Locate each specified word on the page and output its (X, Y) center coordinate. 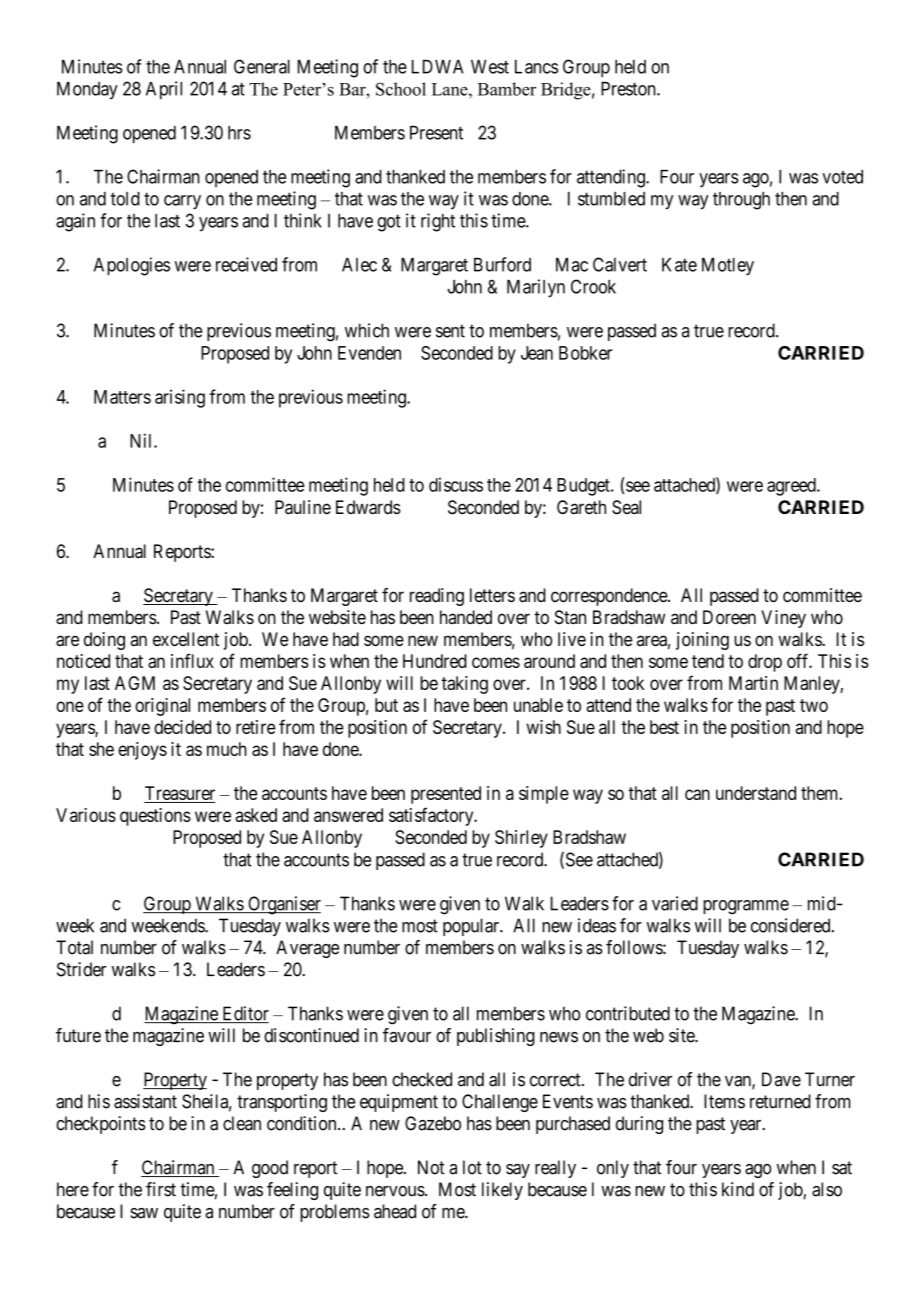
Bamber (507, 89)
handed (466, 617)
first (161, 1189)
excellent (186, 639)
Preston (629, 89)
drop (765, 663)
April (164, 90)
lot (472, 1167)
